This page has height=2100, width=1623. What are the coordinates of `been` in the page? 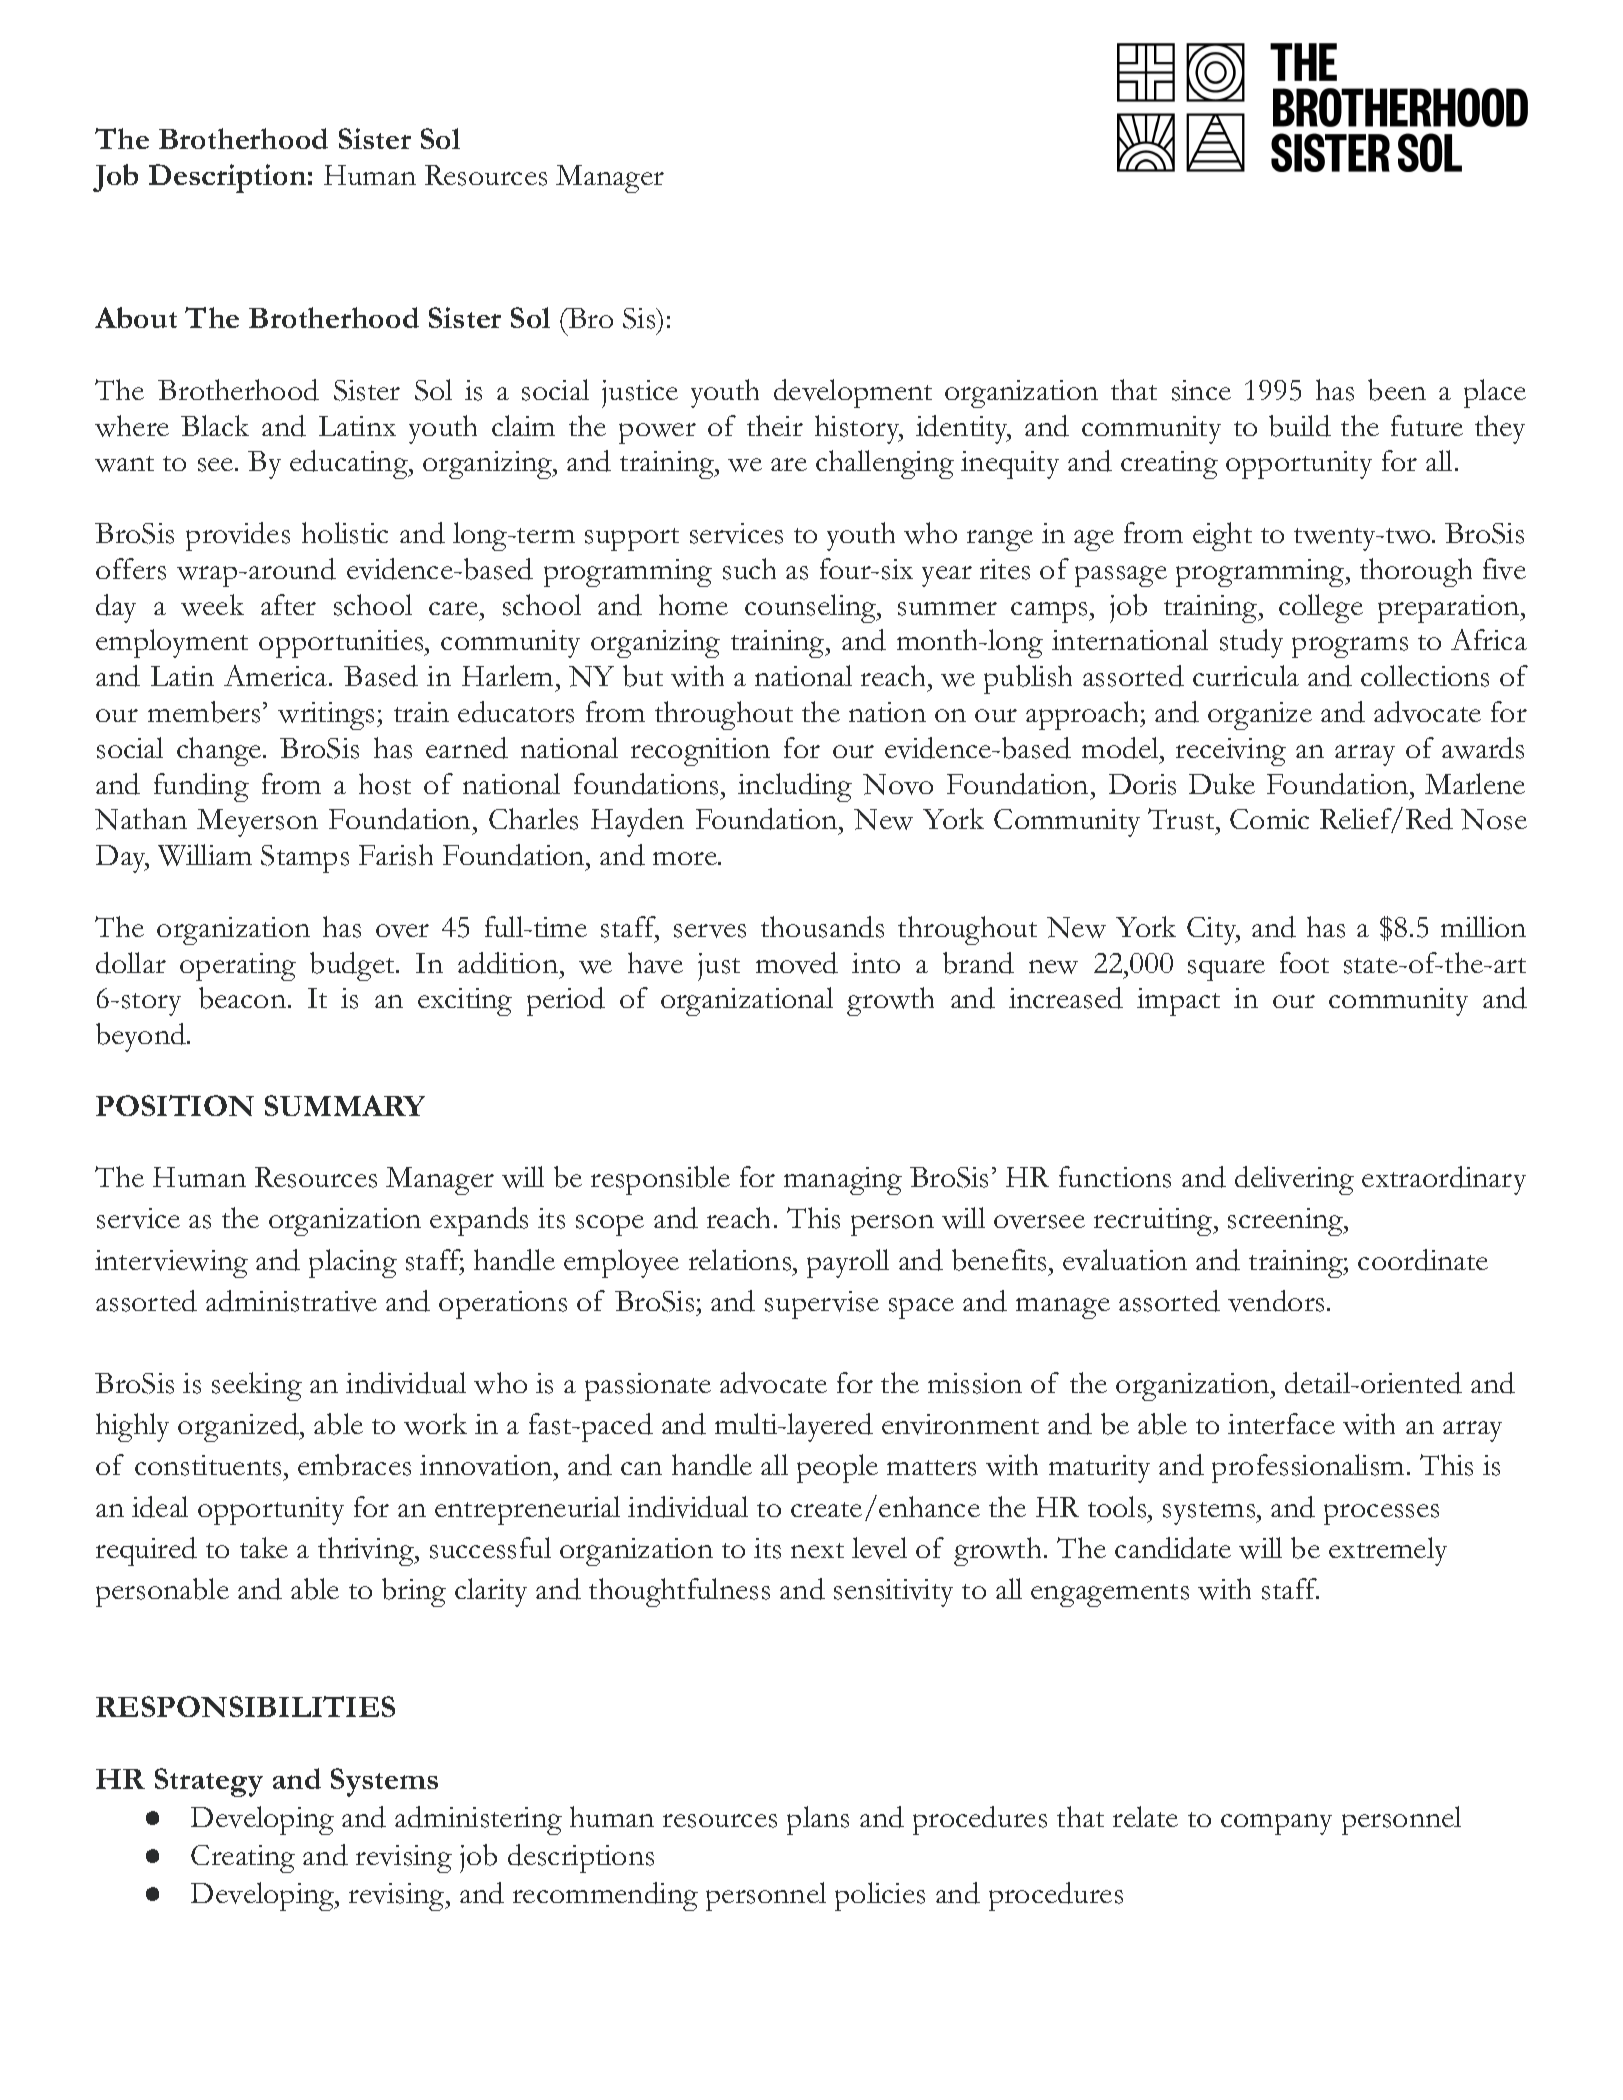 It's located at (1397, 390).
